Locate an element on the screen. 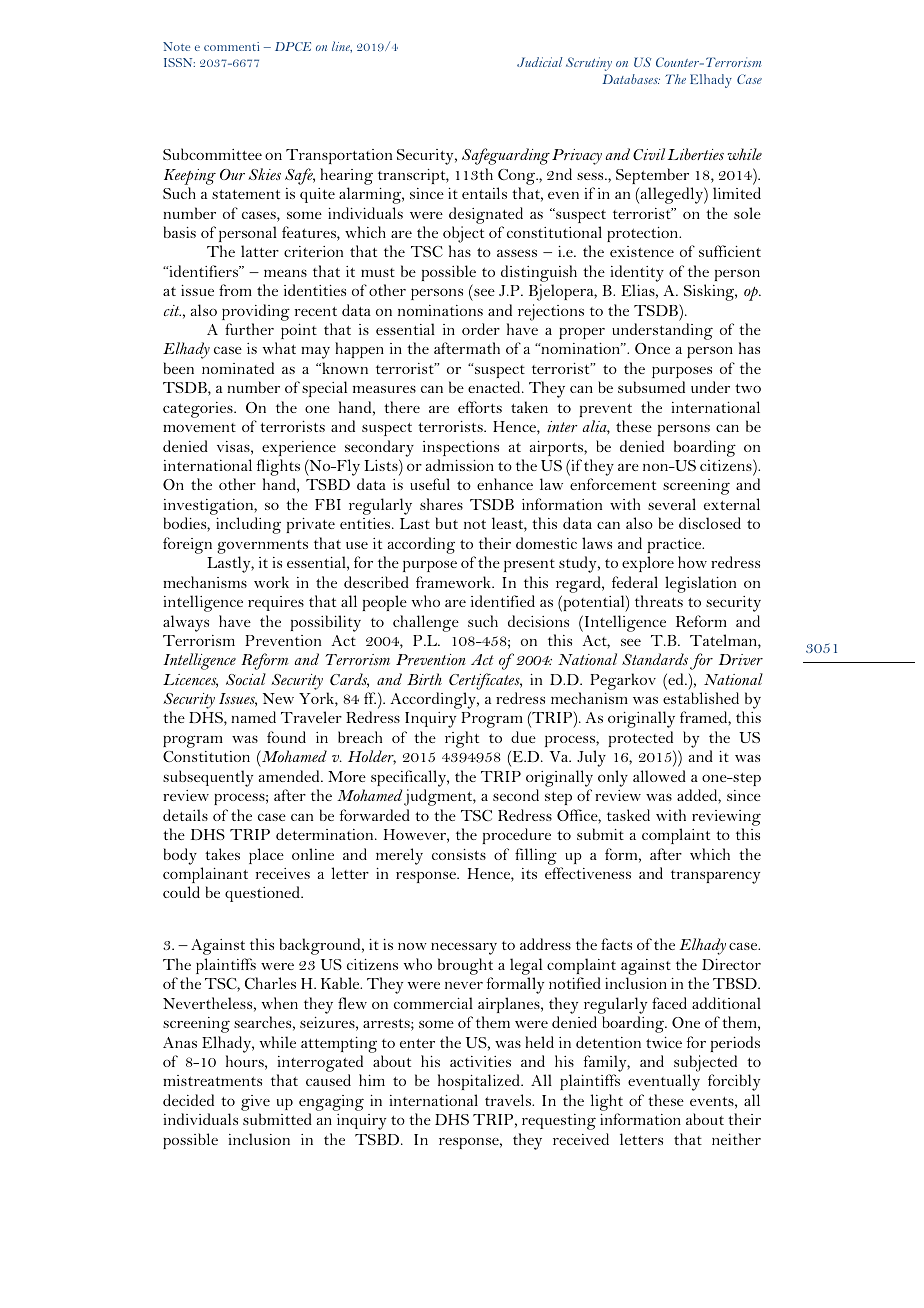 This screenshot has height=1308, width=924. place is located at coordinates (266, 856).
